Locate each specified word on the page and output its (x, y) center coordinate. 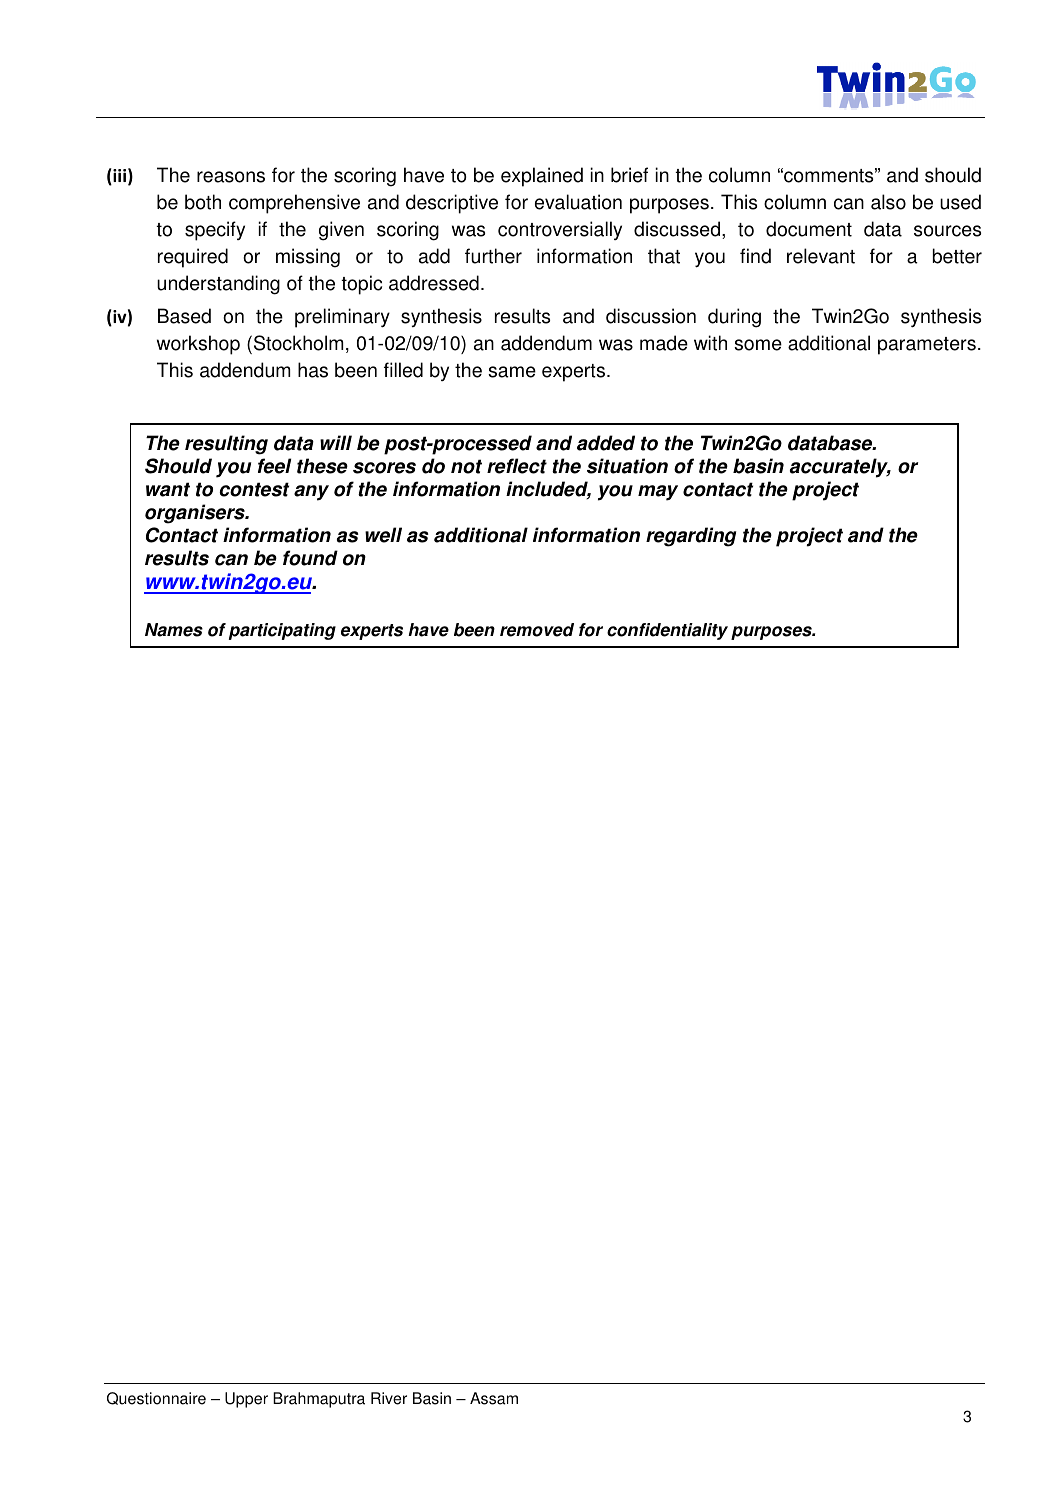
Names (174, 630)
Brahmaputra (319, 1400)
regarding (691, 537)
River (389, 1398)
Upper (246, 1400)
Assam (494, 1398)
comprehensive (294, 204)
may (658, 493)
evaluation (578, 202)
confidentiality (667, 631)
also (888, 202)
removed (537, 630)
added (606, 443)
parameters (927, 346)
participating (282, 631)
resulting (226, 445)
